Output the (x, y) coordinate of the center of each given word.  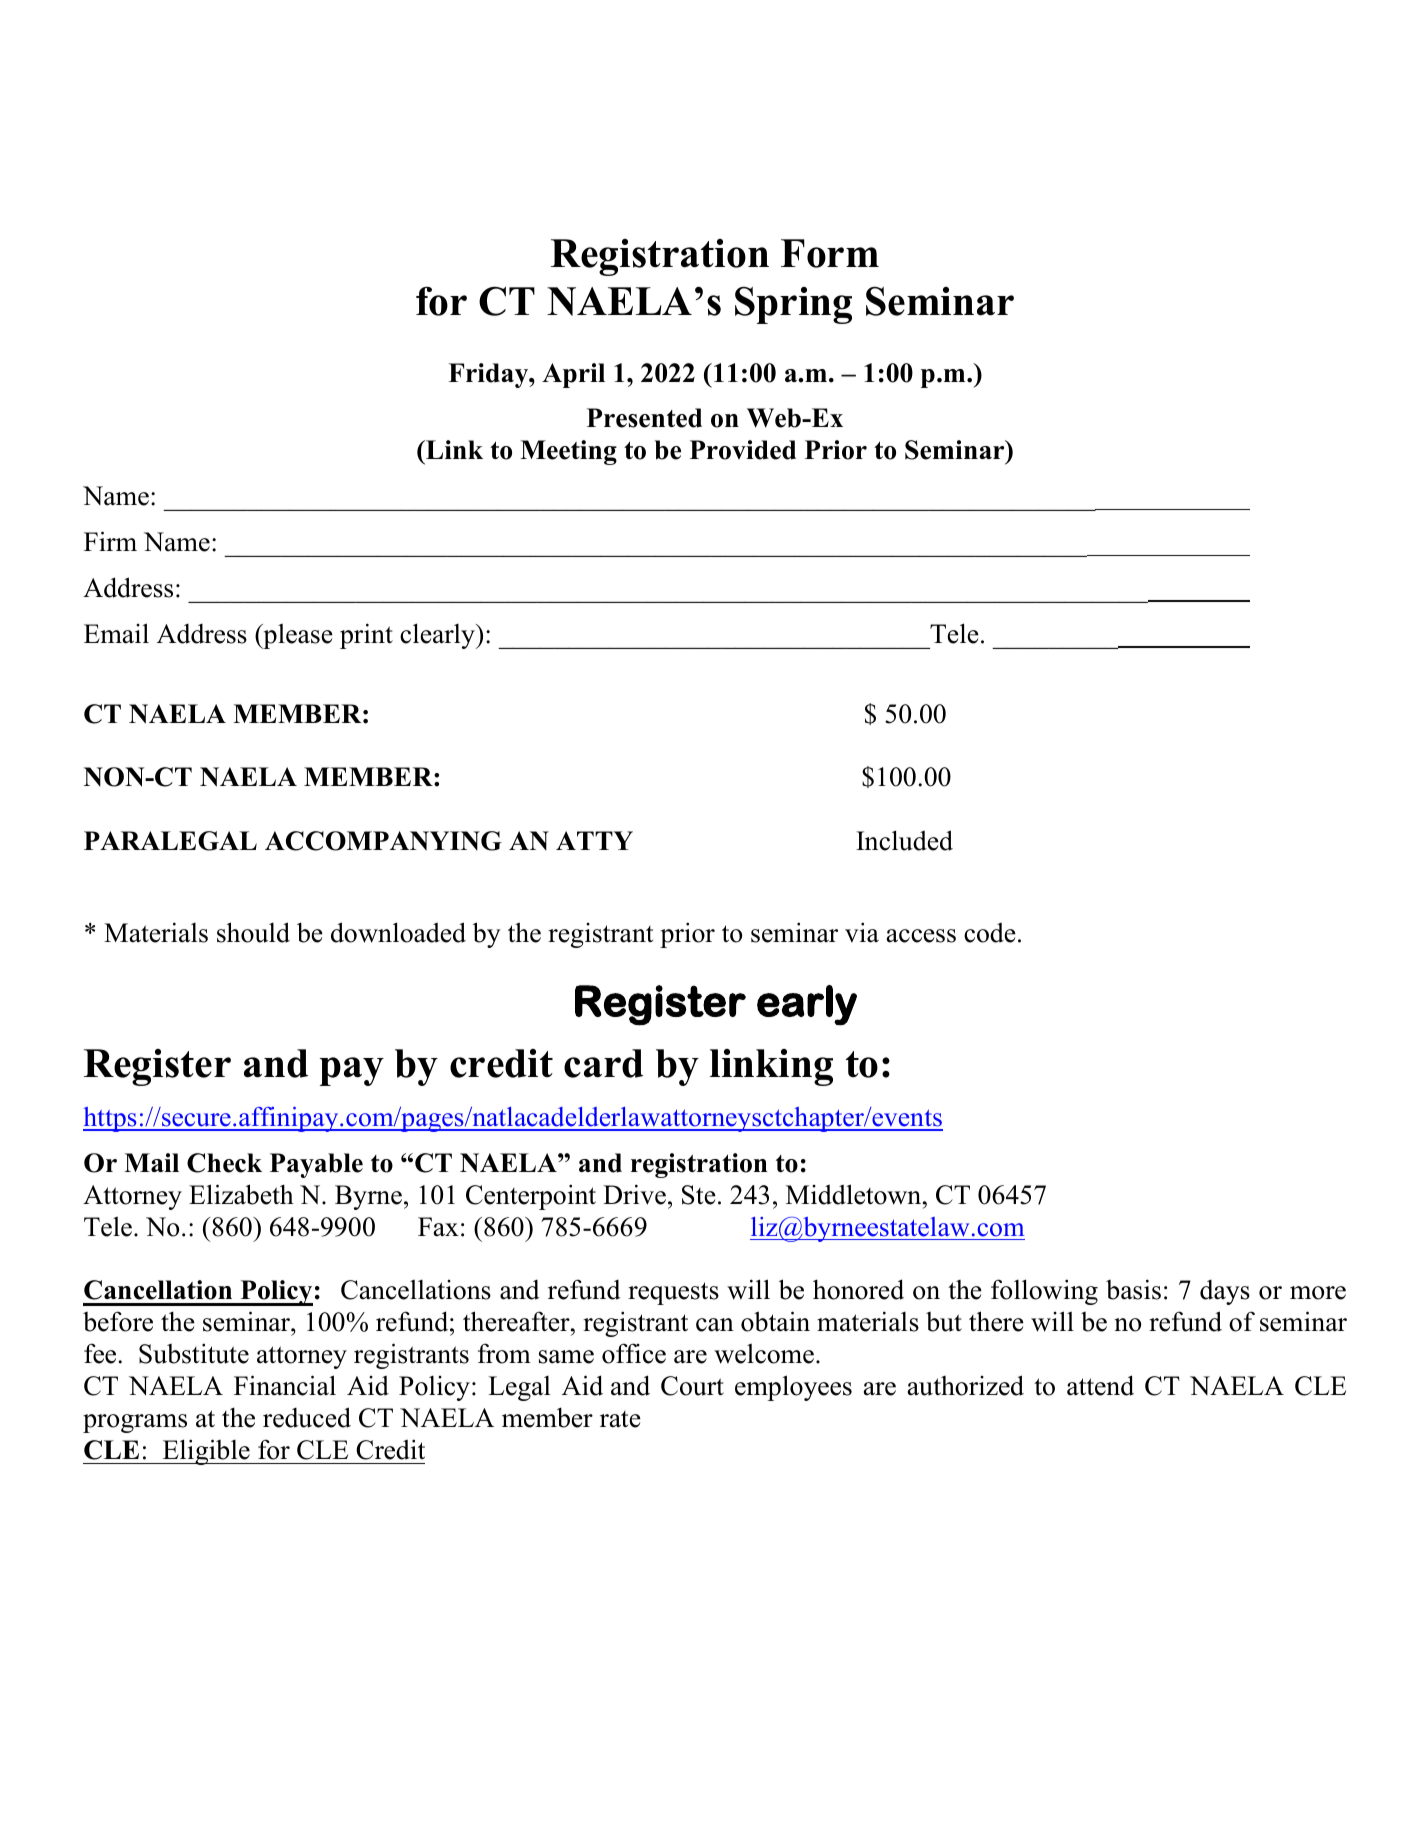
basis (1133, 1289)
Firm (110, 541)
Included (904, 840)
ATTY (594, 840)
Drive (634, 1194)
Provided (743, 450)
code (990, 933)
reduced (307, 1417)
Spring (793, 305)
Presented (644, 418)
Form (830, 253)
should (253, 932)
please (297, 636)
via (862, 932)
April (573, 375)
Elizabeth (241, 1194)
